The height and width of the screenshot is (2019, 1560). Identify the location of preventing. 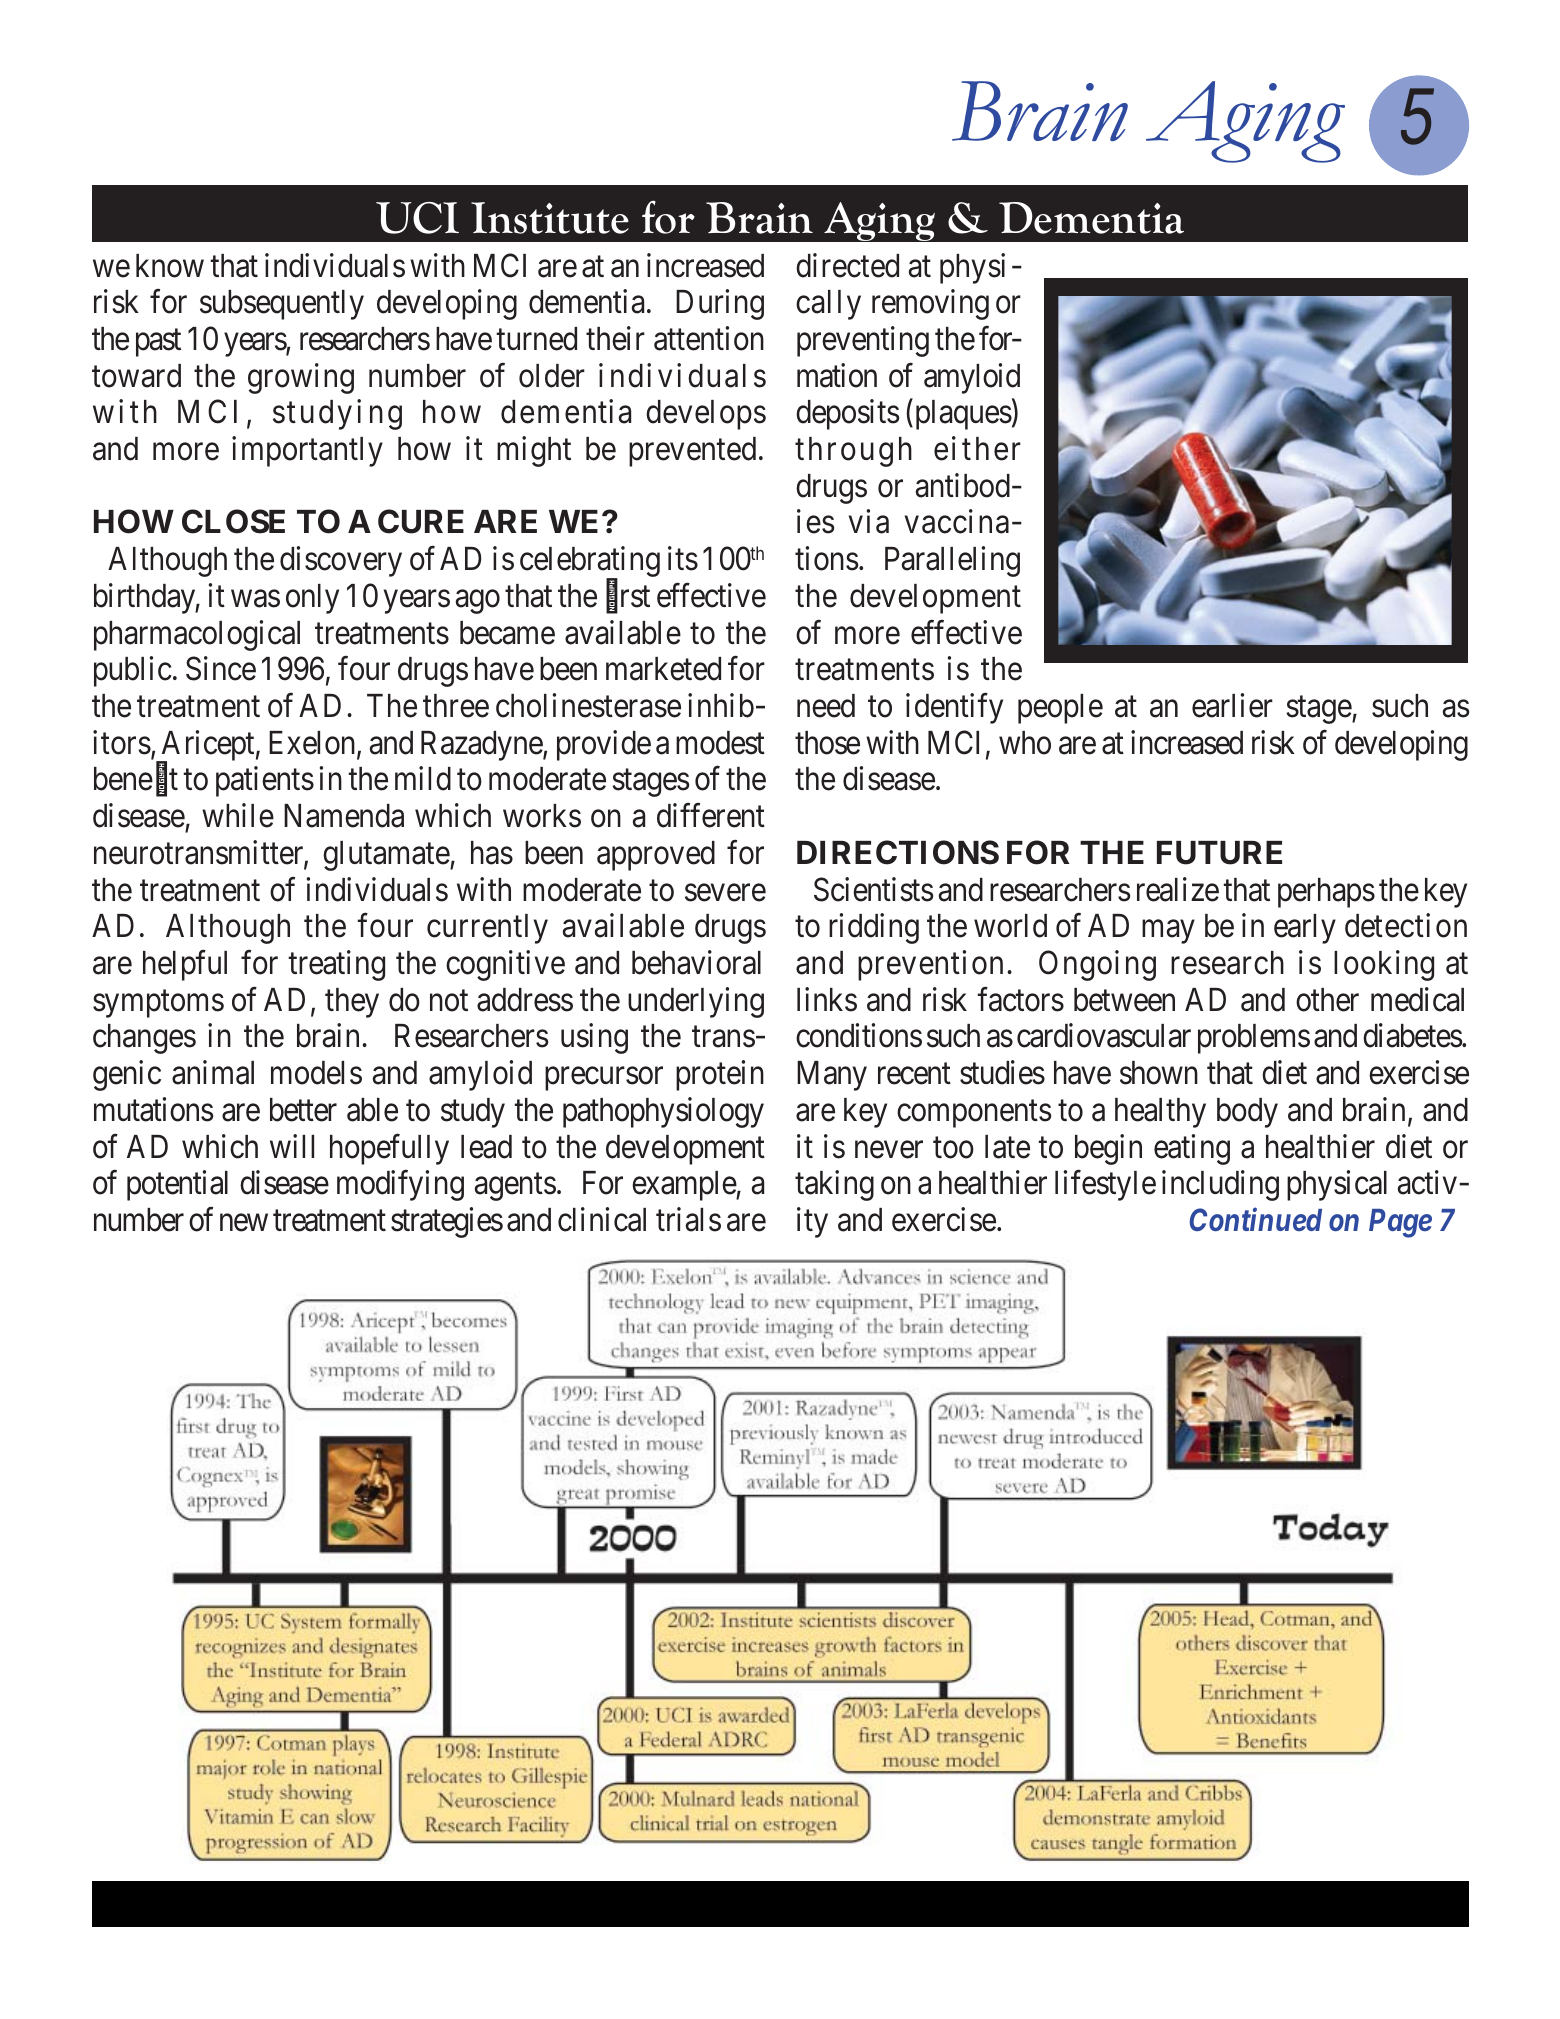
(863, 341).
